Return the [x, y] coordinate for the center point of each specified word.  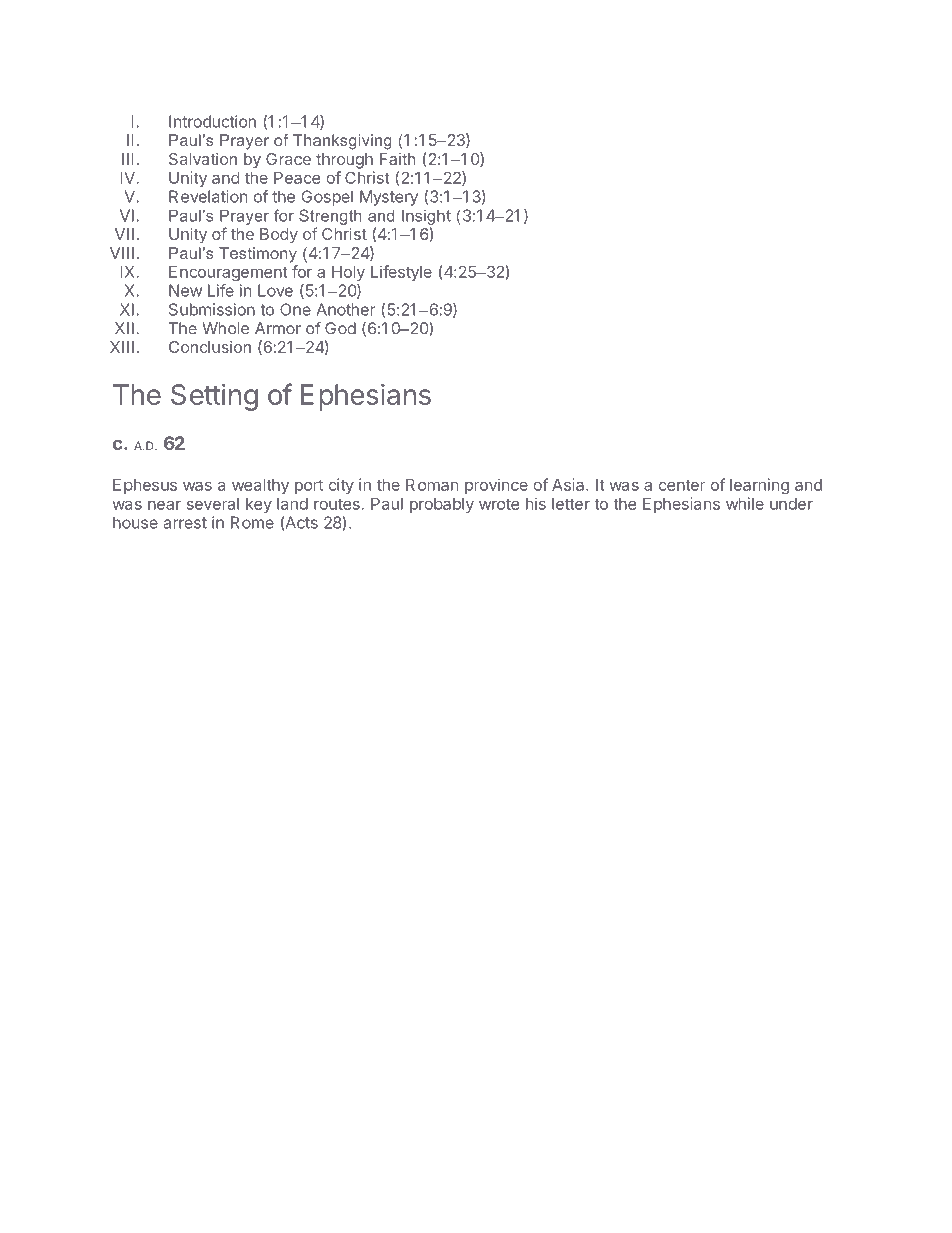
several [213, 504]
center [682, 485]
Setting [214, 397]
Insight [426, 217]
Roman [432, 485]
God [340, 328]
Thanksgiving [342, 142]
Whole [225, 328]
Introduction [212, 121]
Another [346, 309]
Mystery [389, 198]
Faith [397, 159]
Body [279, 236]
